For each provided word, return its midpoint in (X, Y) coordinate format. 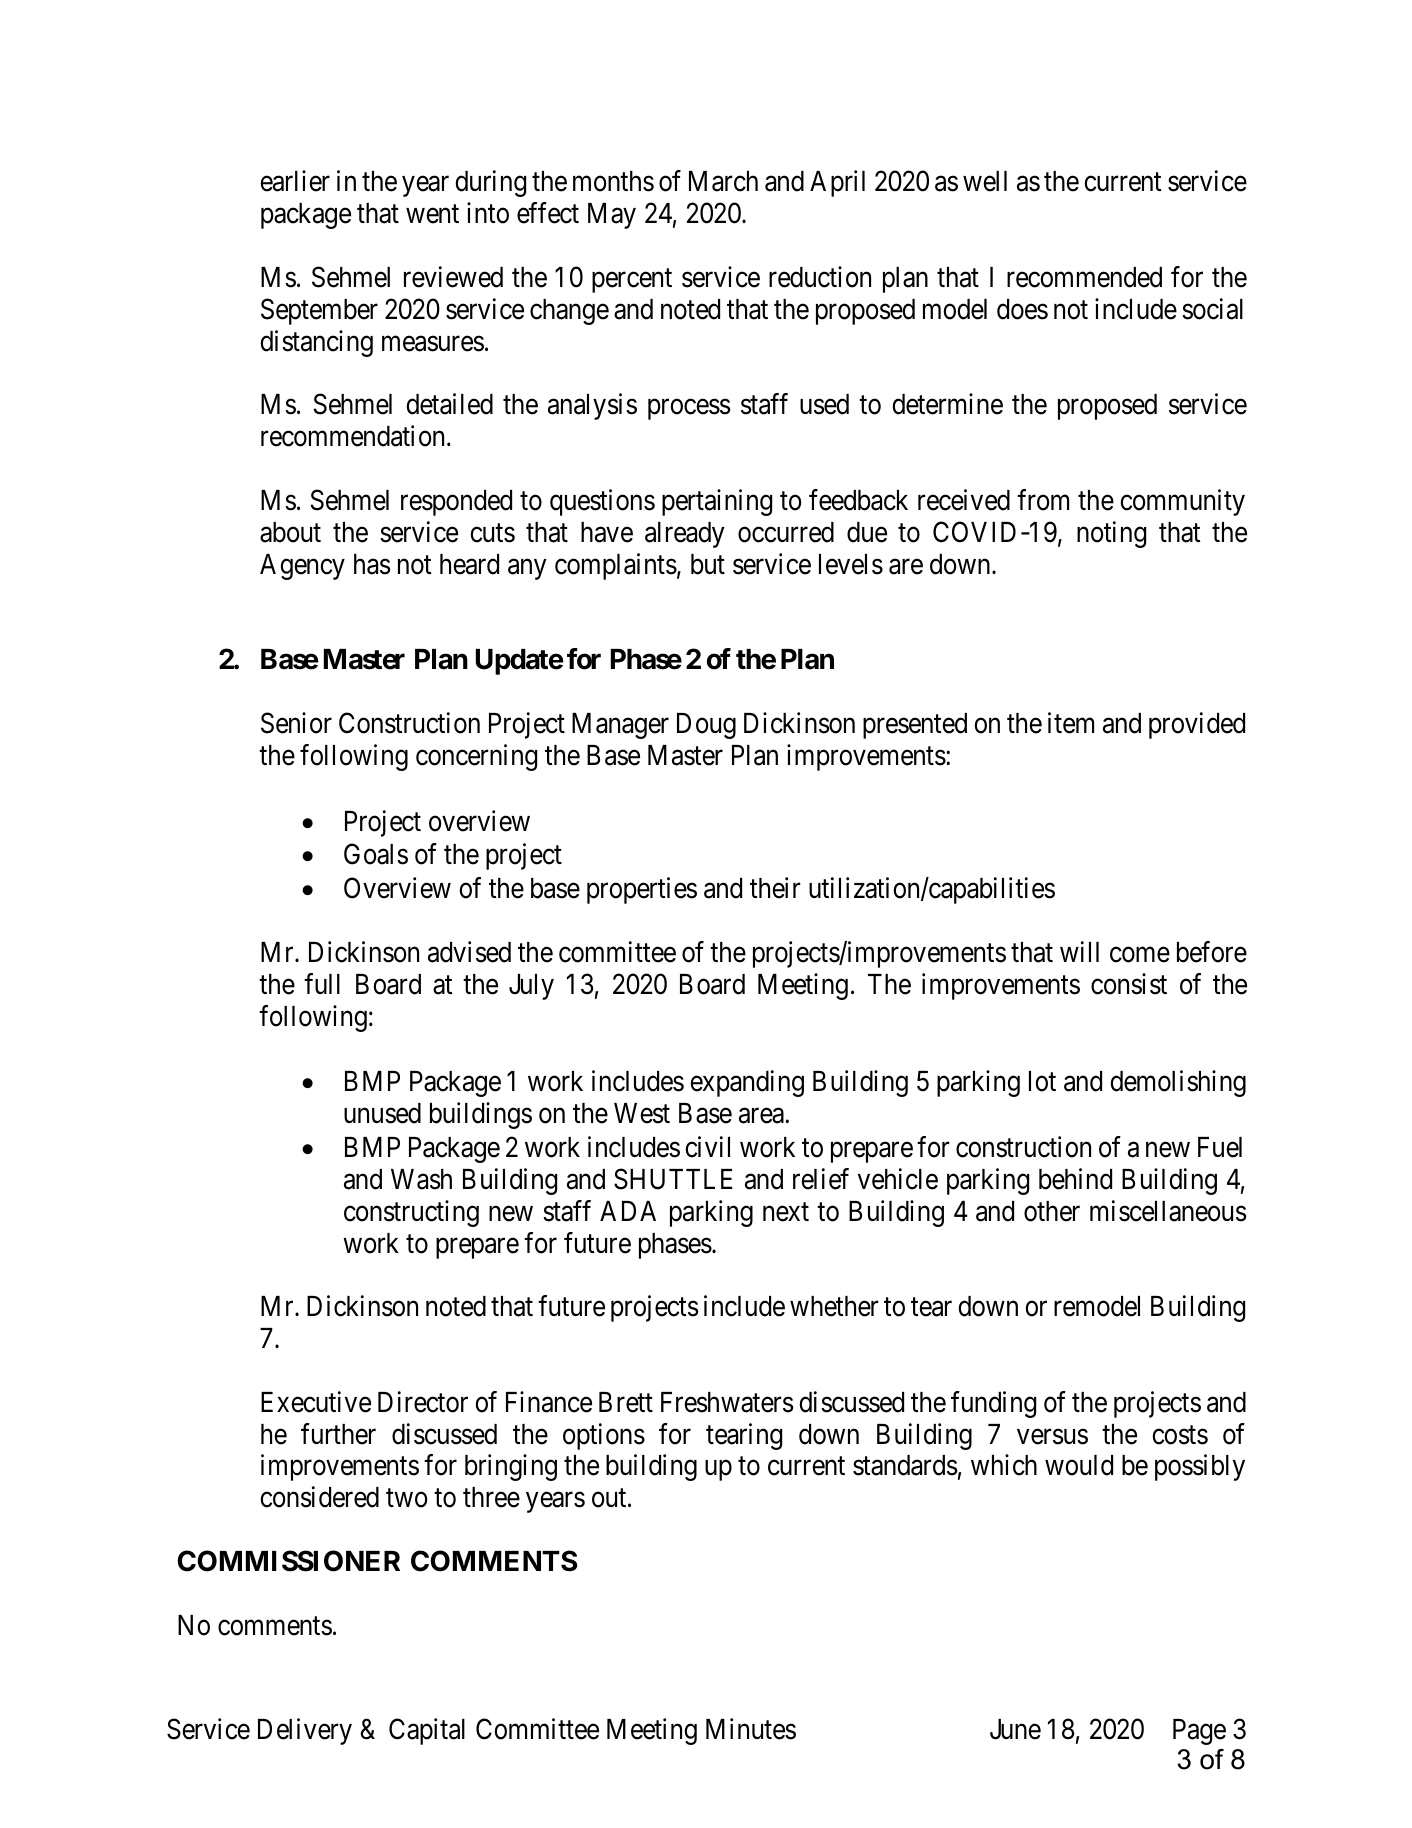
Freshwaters (727, 1402)
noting (1111, 534)
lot (1042, 1081)
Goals (376, 854)
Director (423, 1402)
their (775, 888)
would (1079, 1465)
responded (456, 503)
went (432, 214)
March (723, 181)
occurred (786, 532)
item (1071, 723)
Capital (427, 1731)
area (762, 1116)
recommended (1084, 277)
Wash (421, 1179)
